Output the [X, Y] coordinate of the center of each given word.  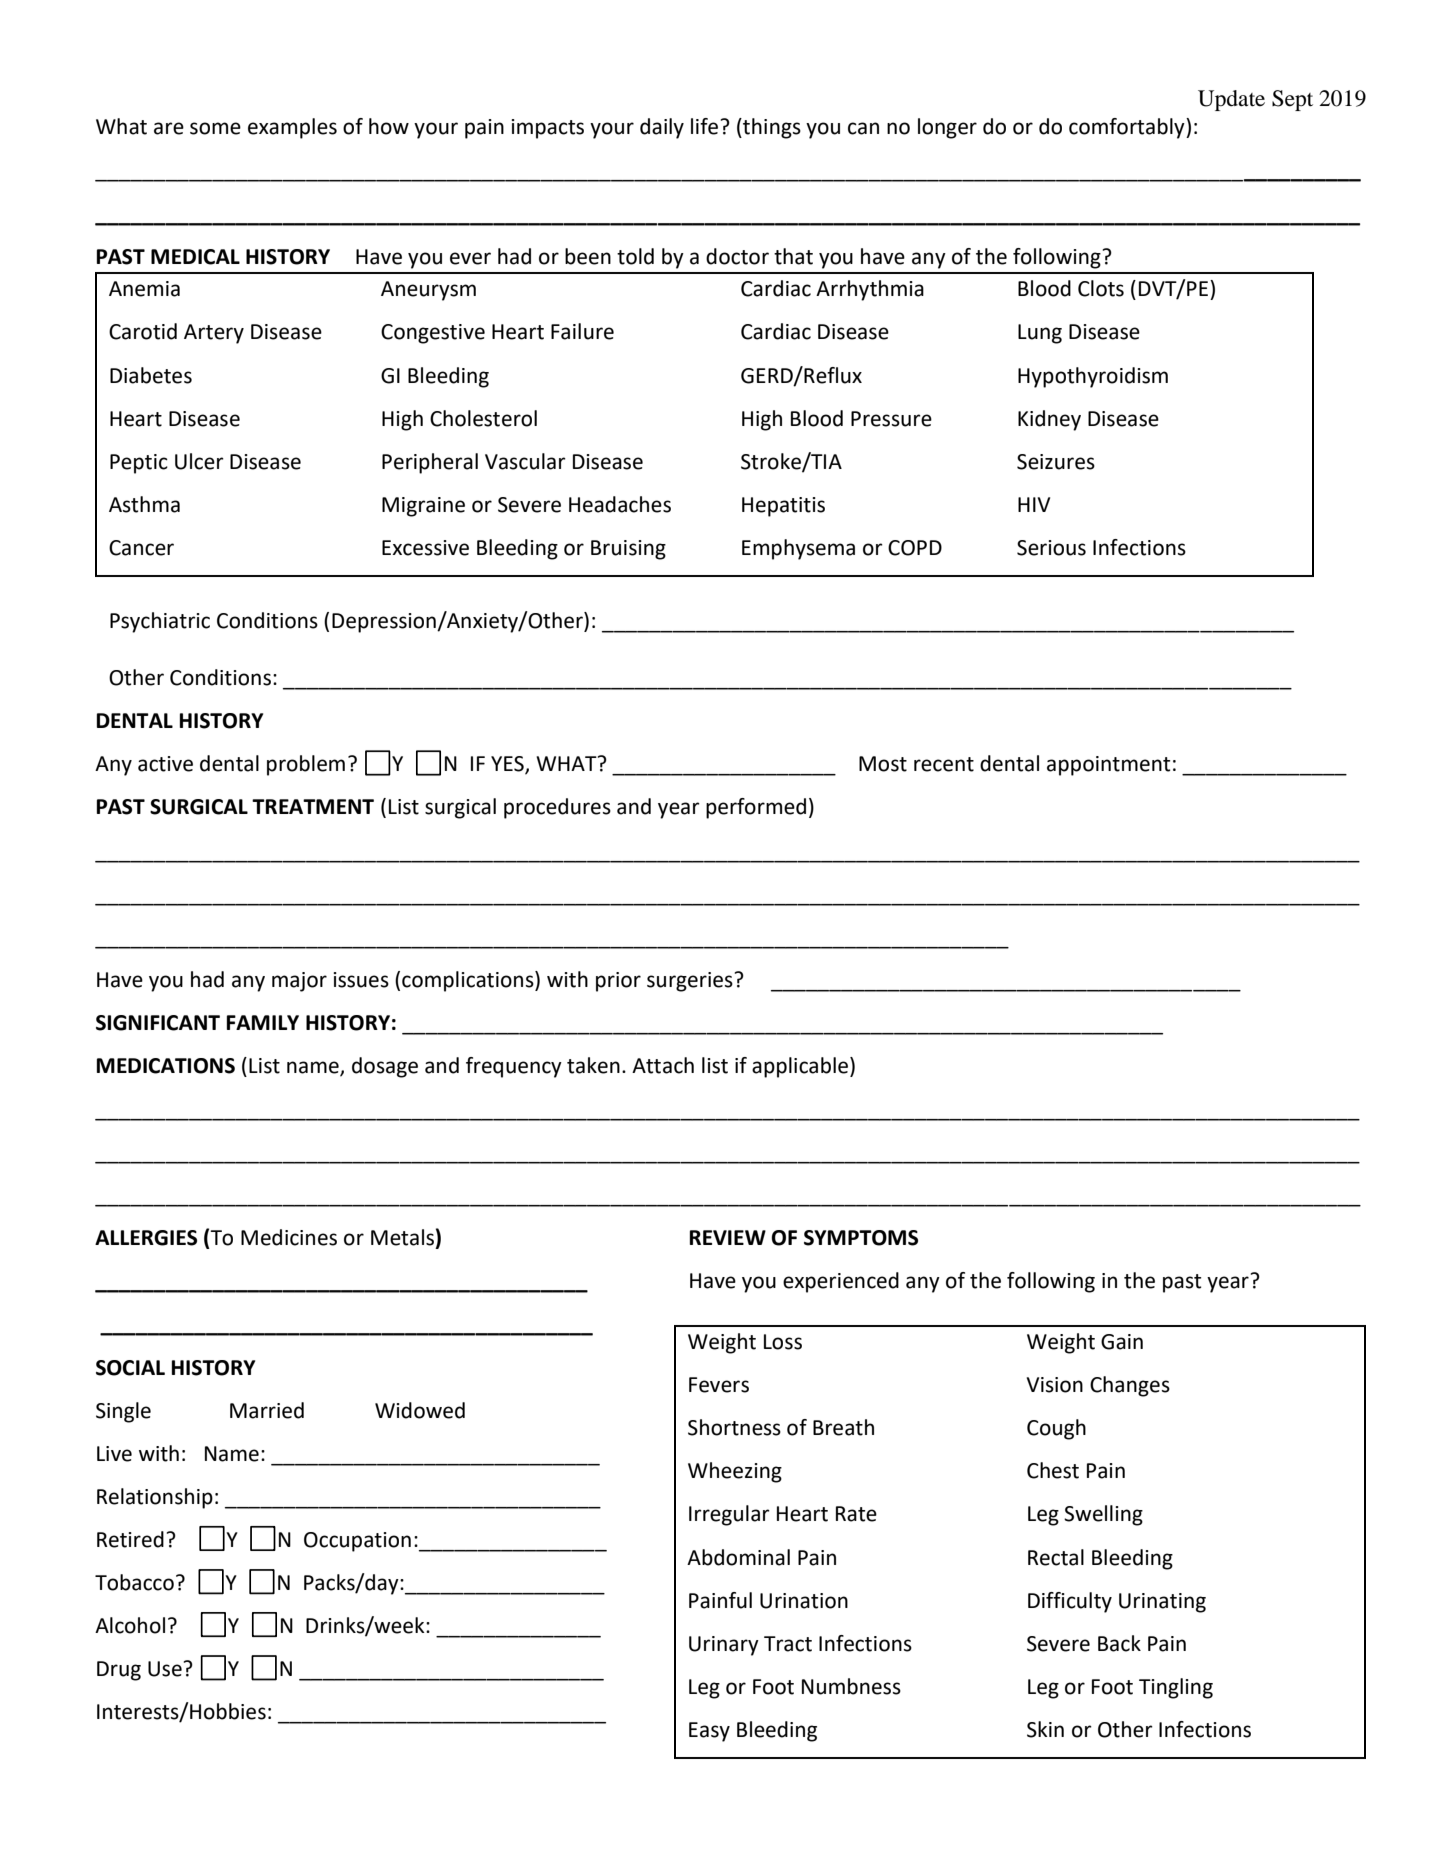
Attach [663, 1065]
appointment [1108, 766]
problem [306, 765]
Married [267, 1410]
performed [756, 808]
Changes [1130, 1386]
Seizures [1056, 462]
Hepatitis [783, 507]
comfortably [1128, 128]
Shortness [734, 1427]
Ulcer [199, 461]
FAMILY [263, 1022]
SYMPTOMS [861, 1238]
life [704, 126]
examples [292, 128]
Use [165, 1669]
